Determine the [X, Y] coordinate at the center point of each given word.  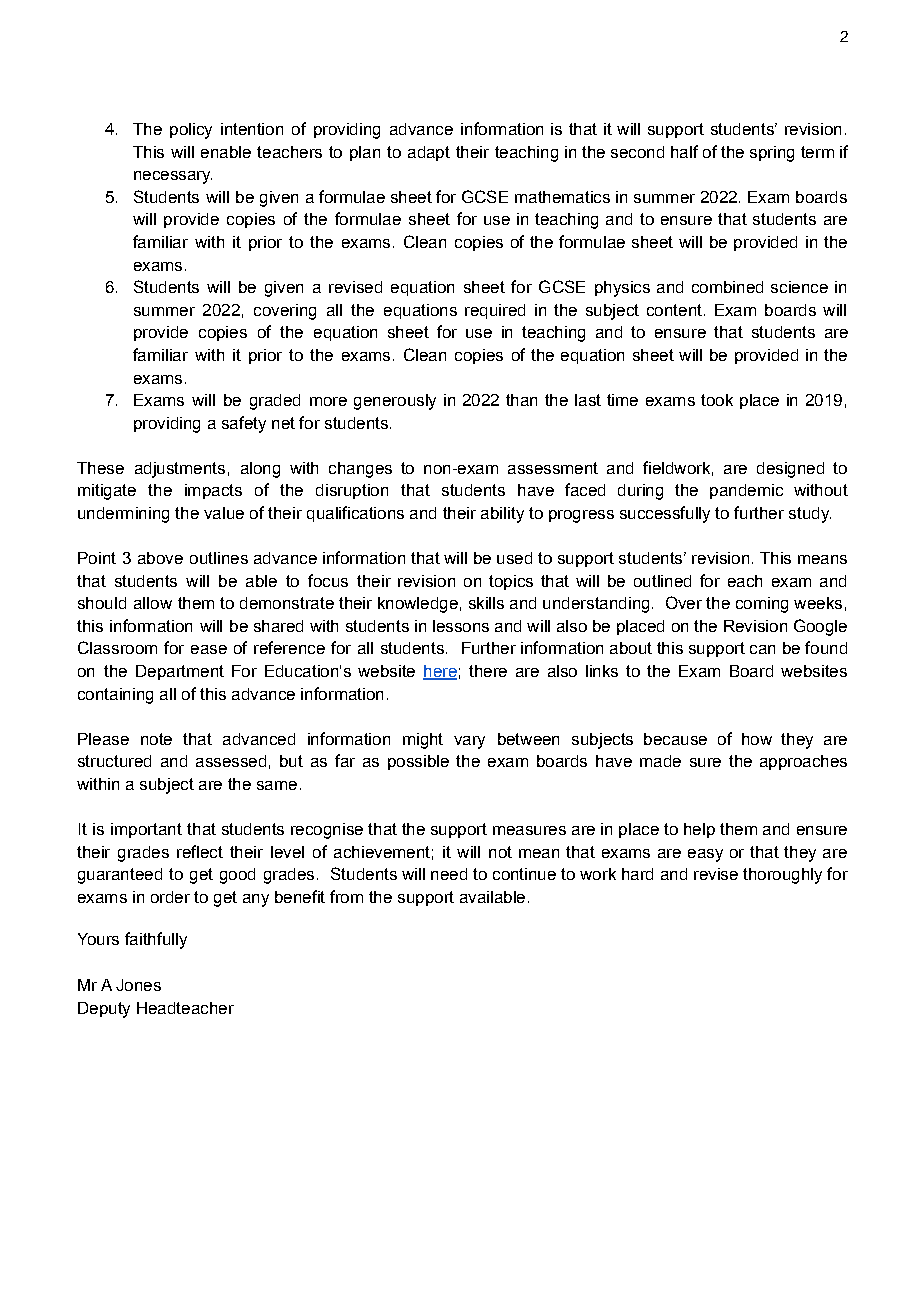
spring [772, 154]
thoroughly [782, 876]
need [449, 874]
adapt [429, 153]
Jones [138, 985]
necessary [173, 177]
